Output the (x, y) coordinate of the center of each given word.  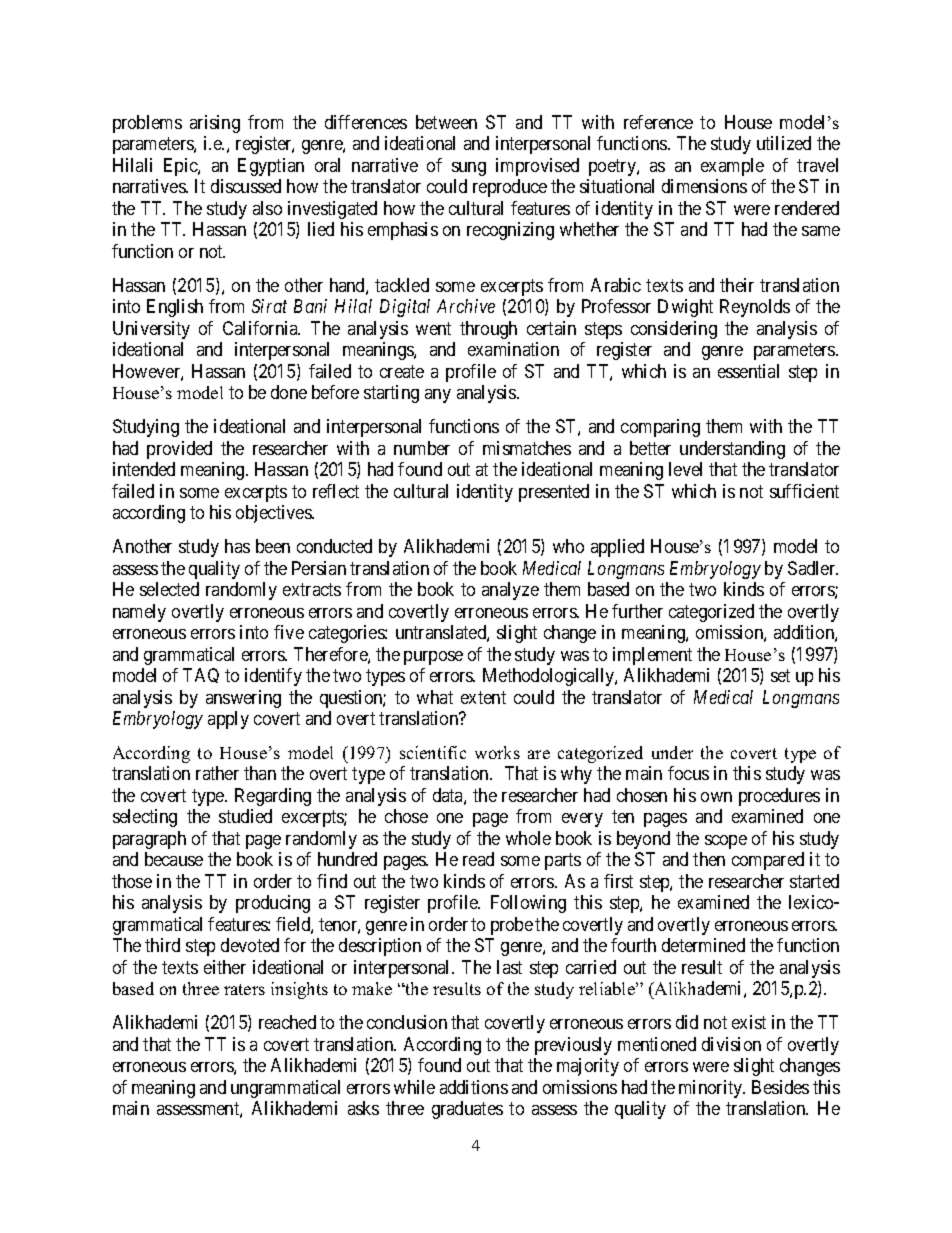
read (478, 859)
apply (228, 720)
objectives (274, 514)
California (261, 328)
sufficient (804, 491)
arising (215, 124)
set (780, 675)
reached (287, 1022)
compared (768, 861)
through (488, 330)
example (732, 167)
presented (554, 493)
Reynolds (755, 308)
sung (469, 169)
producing (273, 904)
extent (483, 697)
